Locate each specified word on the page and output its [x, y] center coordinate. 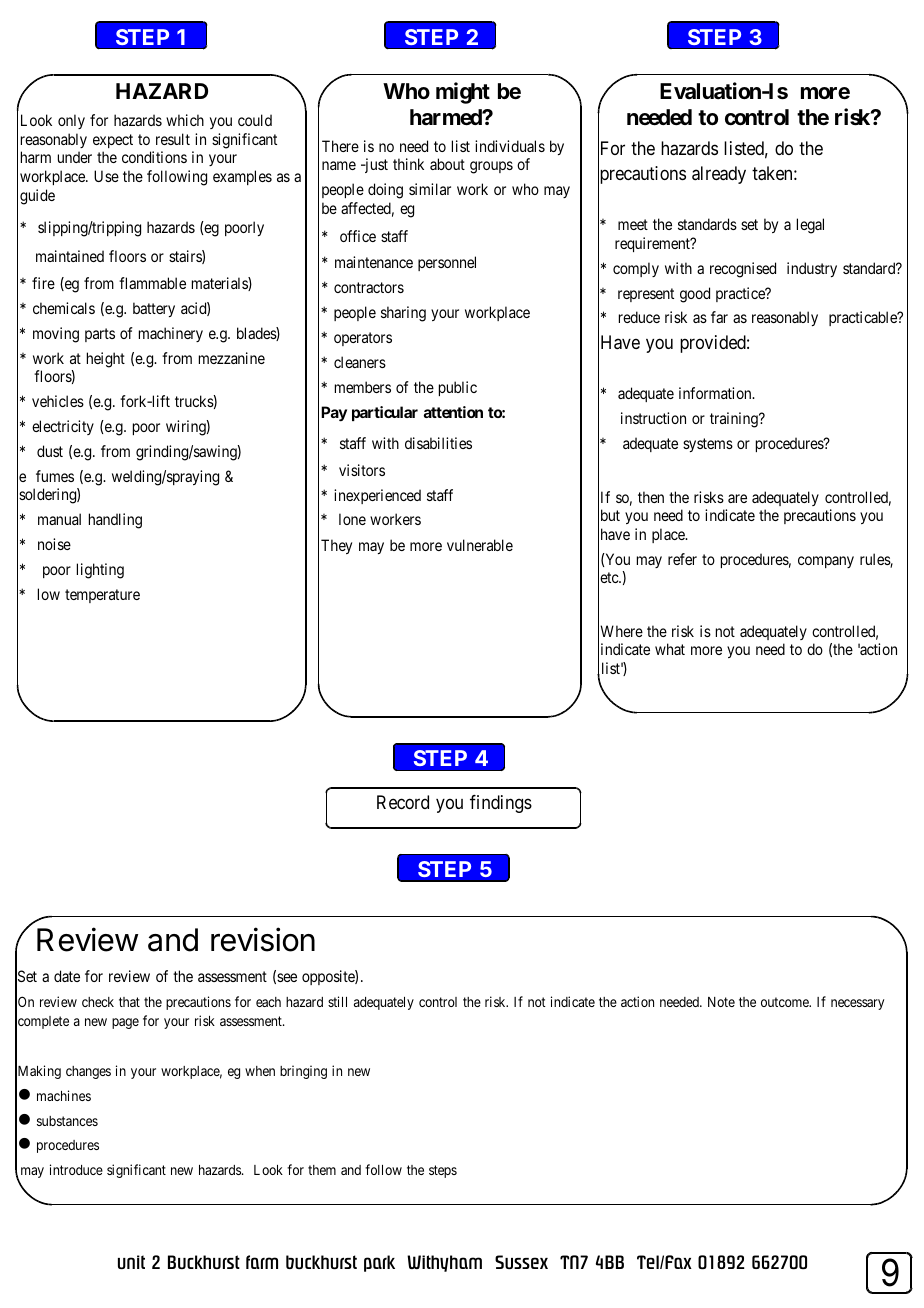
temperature [102, 596]
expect [113, 141]
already [719, 175]
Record [403, 802]
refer [682, 559]
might [463, 93]
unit [131, 1262]
